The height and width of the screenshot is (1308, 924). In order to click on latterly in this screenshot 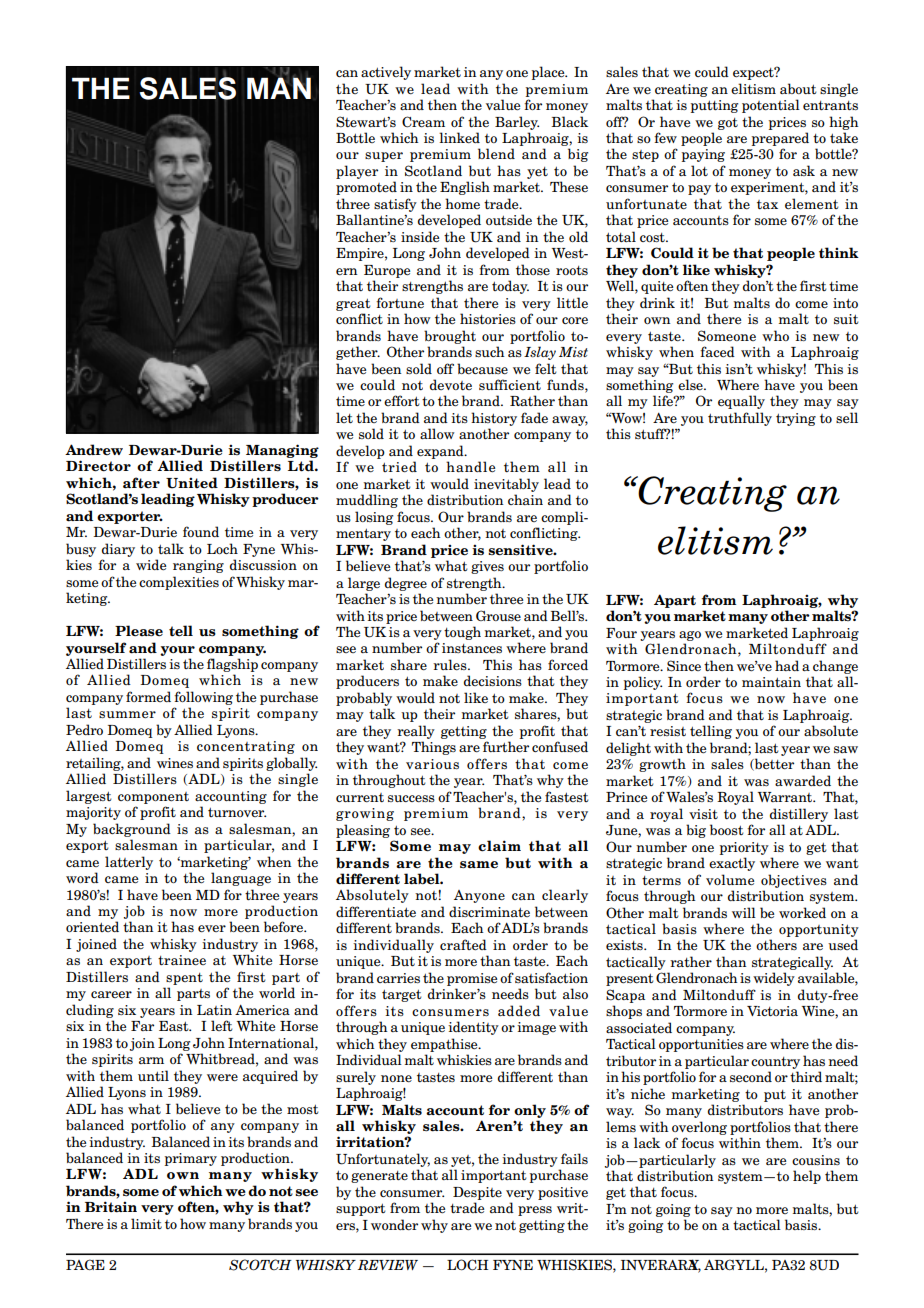, I will do `click(129, 863)`.
